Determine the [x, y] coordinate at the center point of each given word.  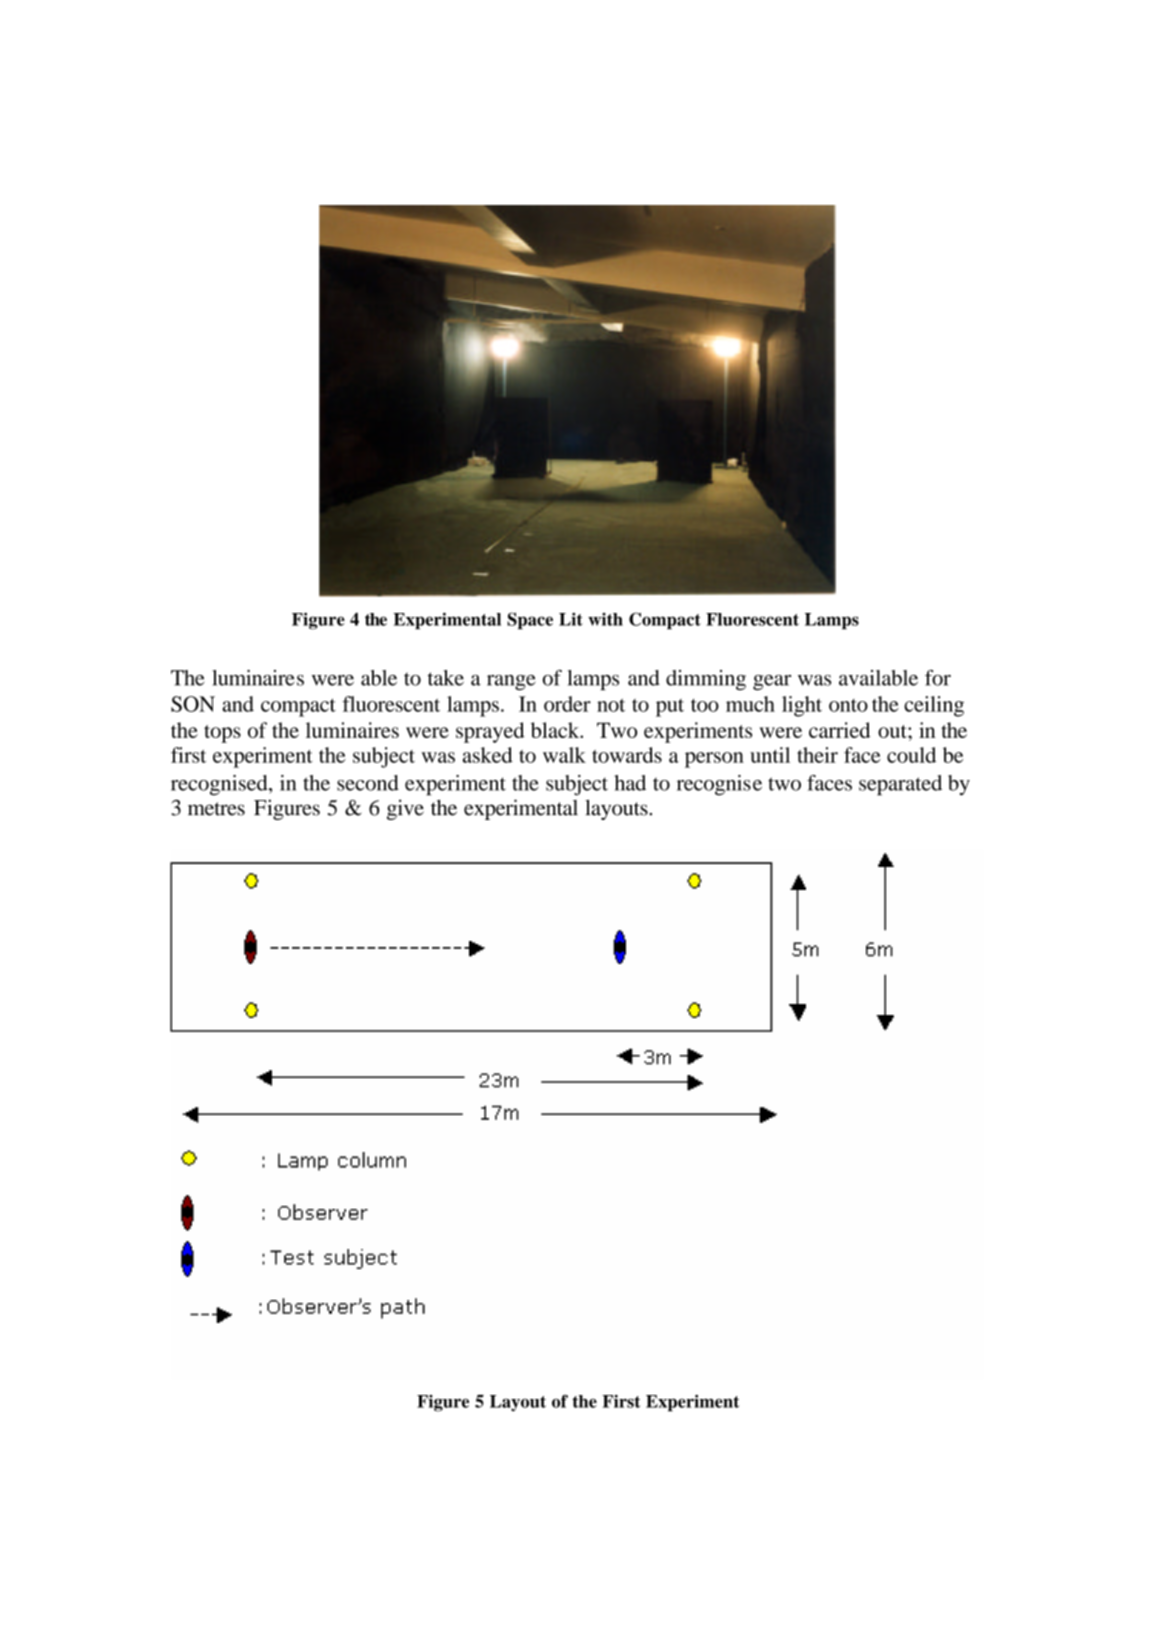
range [511, 682]
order [567, 704]
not [611, 705]
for [938, 678]
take [446, 678]
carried [839, 730]
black [556, 730]
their [817, 755]
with [605, 619]
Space [530, 621]
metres [216, 809]
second [368, 783]
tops [222, 734]
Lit [571, 619]
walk [564, 755]
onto [848, 705]
